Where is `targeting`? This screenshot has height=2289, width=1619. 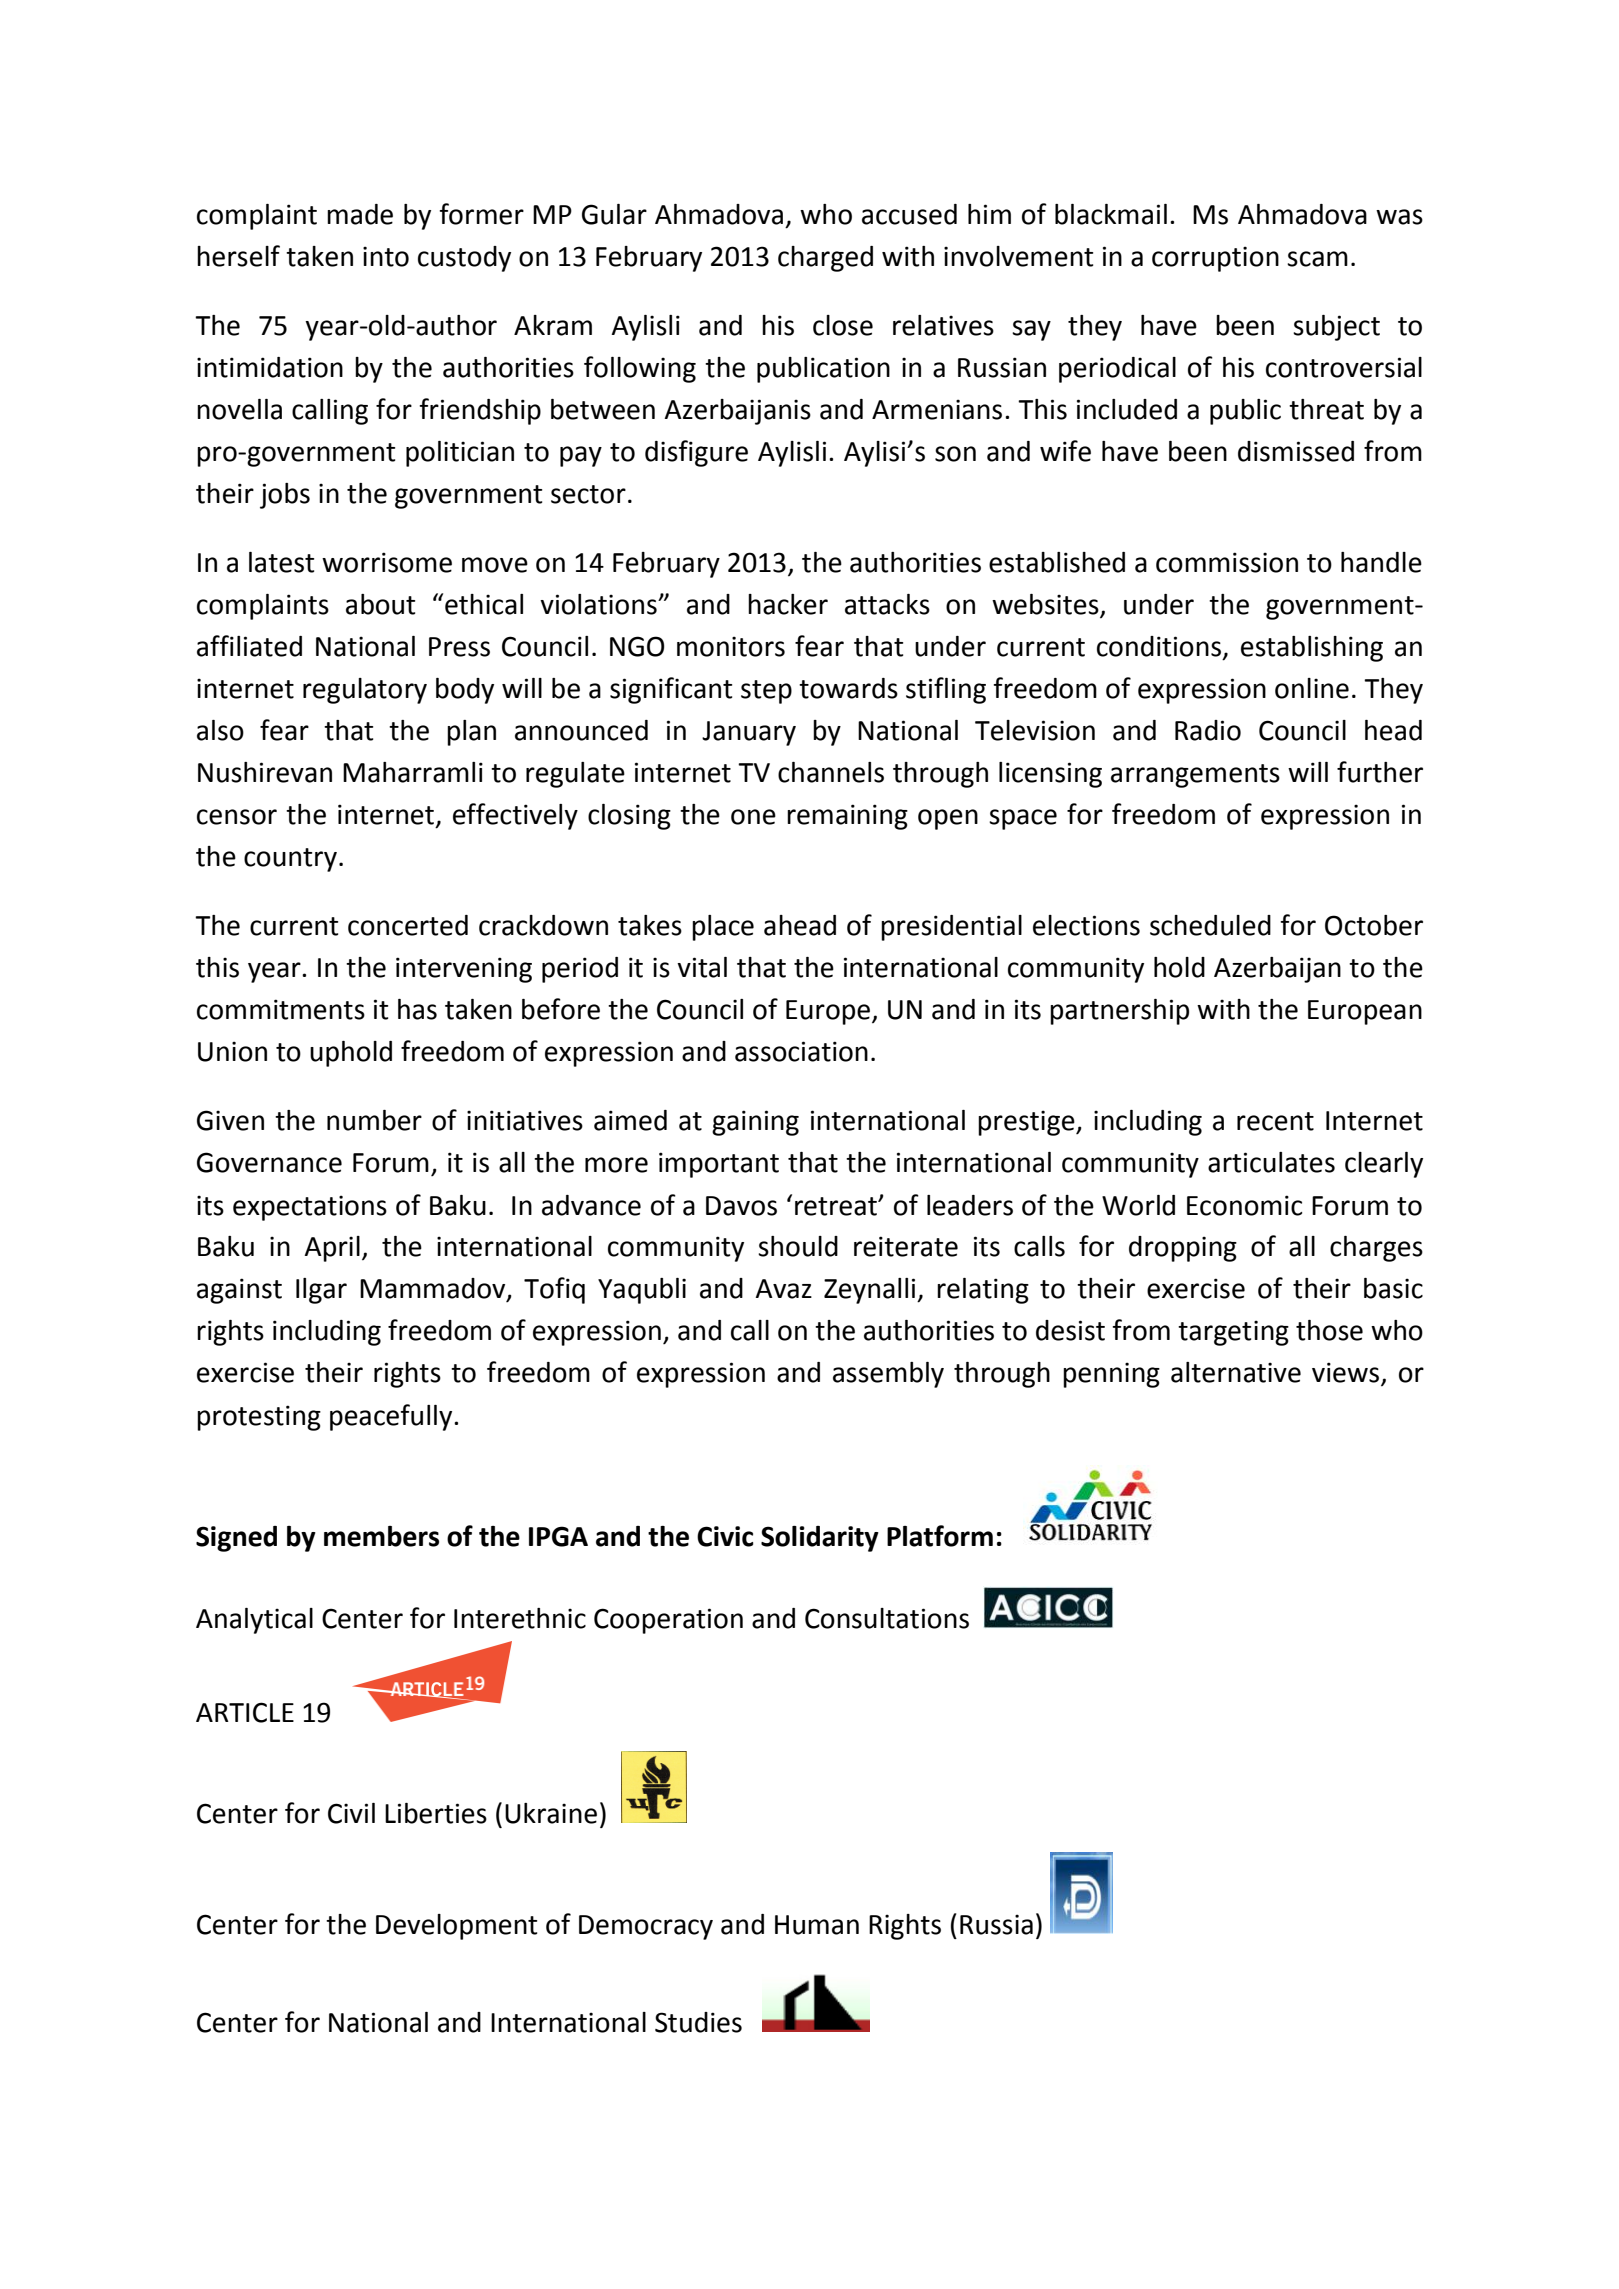 targeting is located at coordinates (1233, 1333).
